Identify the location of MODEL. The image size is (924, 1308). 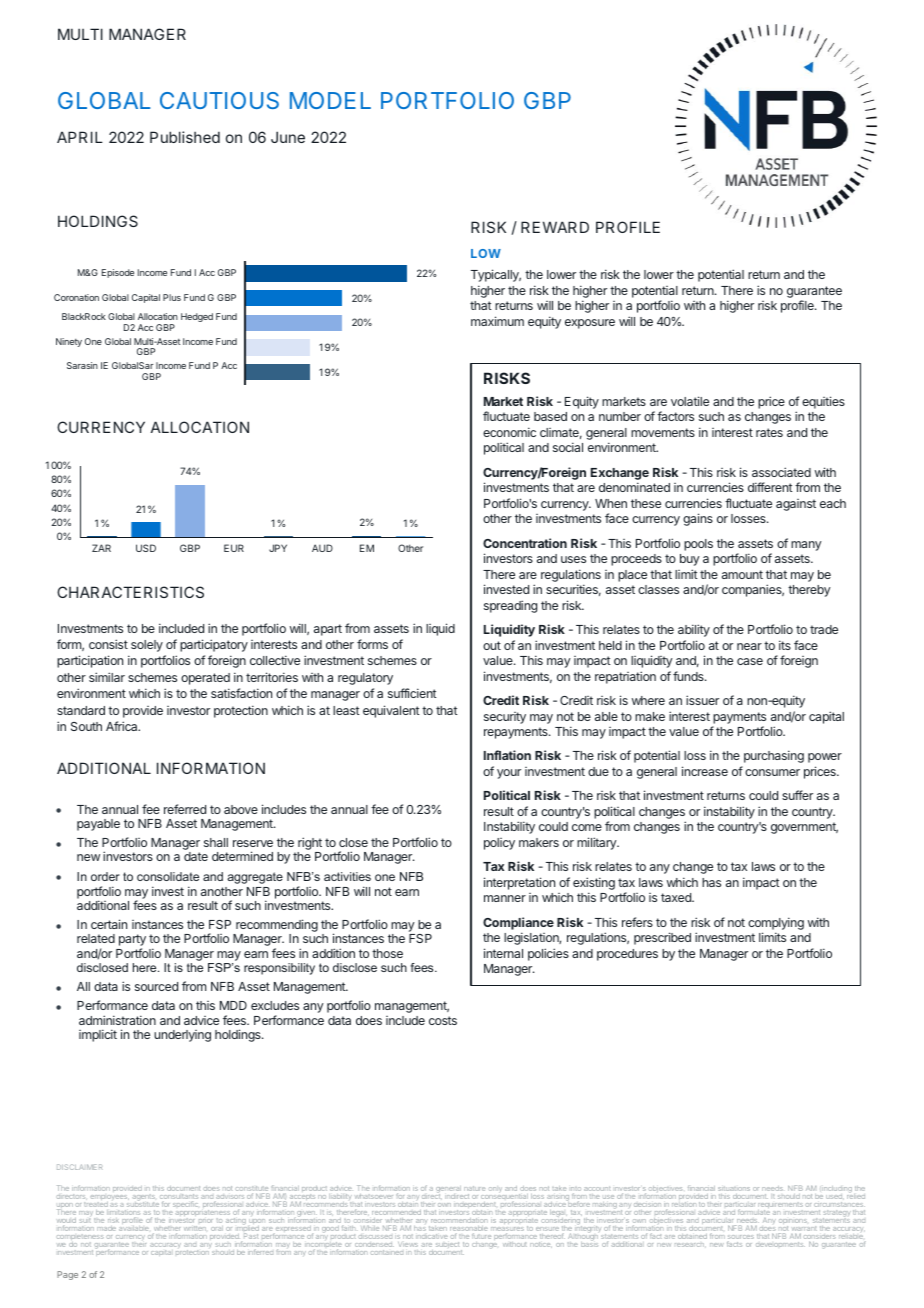
(330, 100).
